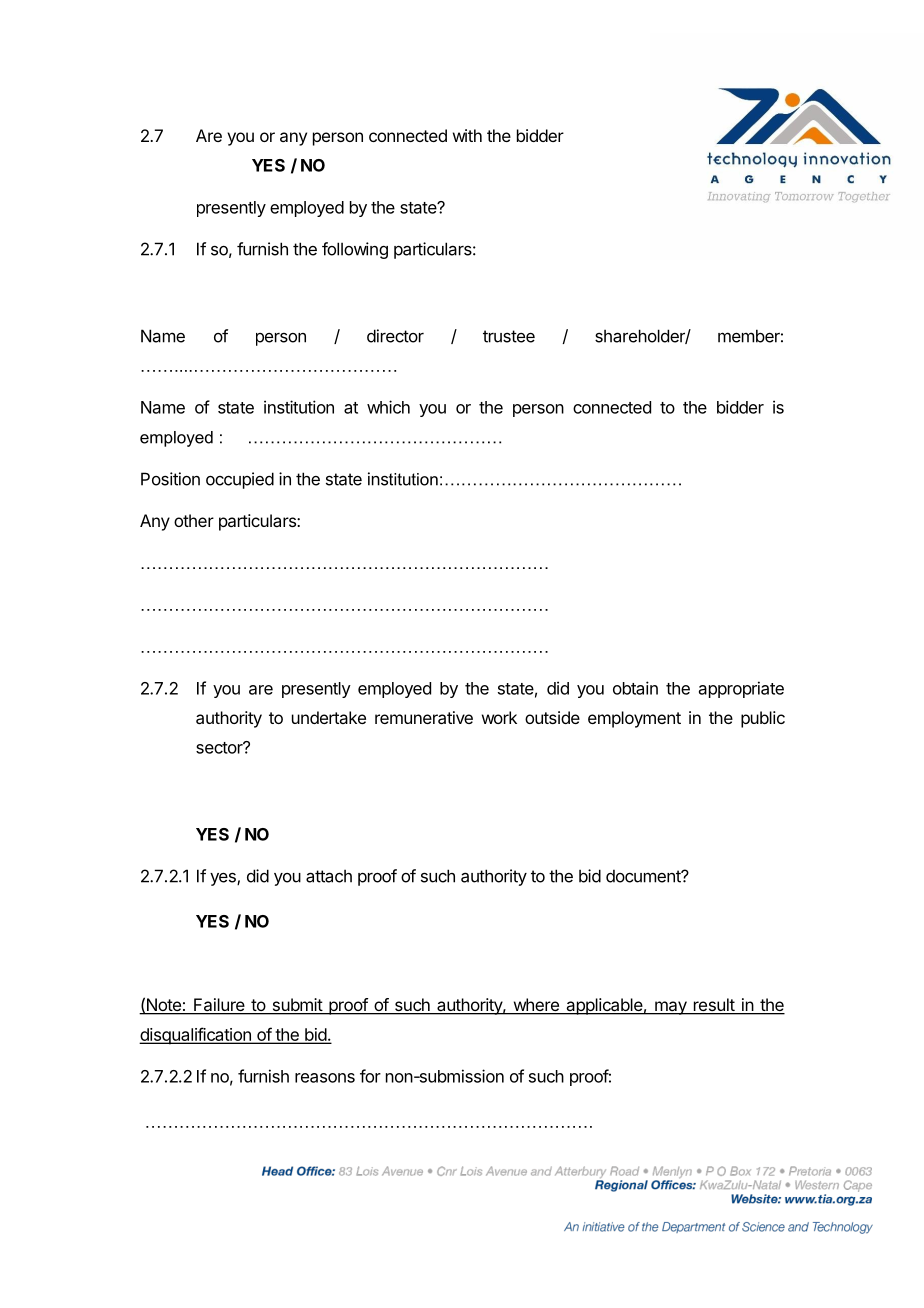  I want to click on appropriate, so click(741, 689).
